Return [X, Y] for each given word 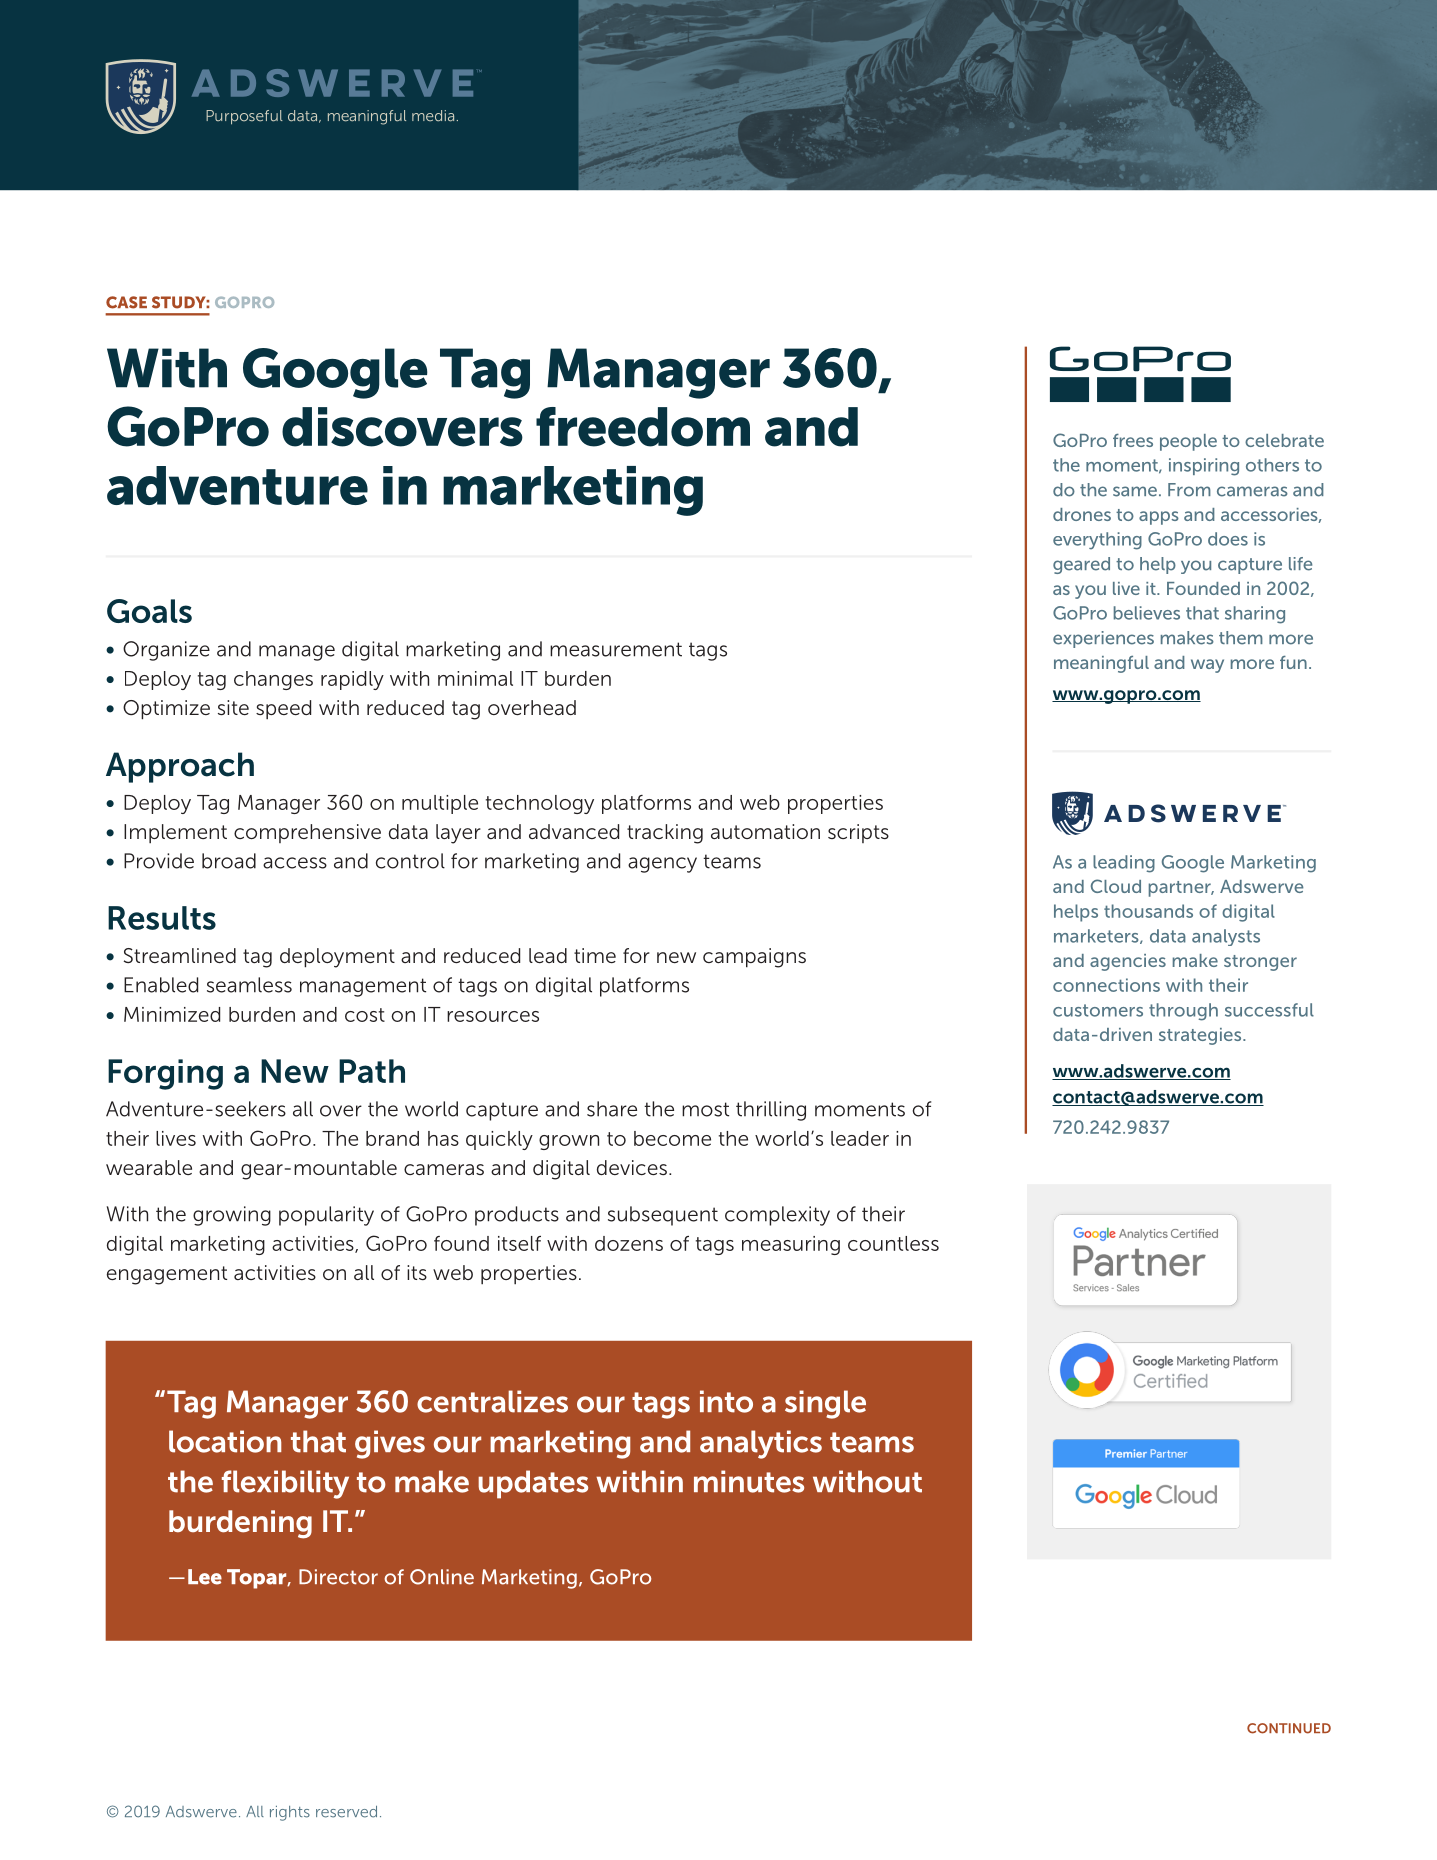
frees [1133, 440]
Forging [165, 1074]
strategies [1201, 1036]
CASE [126, 302]
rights [290, 1813]
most [705, 1109]
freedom [643, 427]
